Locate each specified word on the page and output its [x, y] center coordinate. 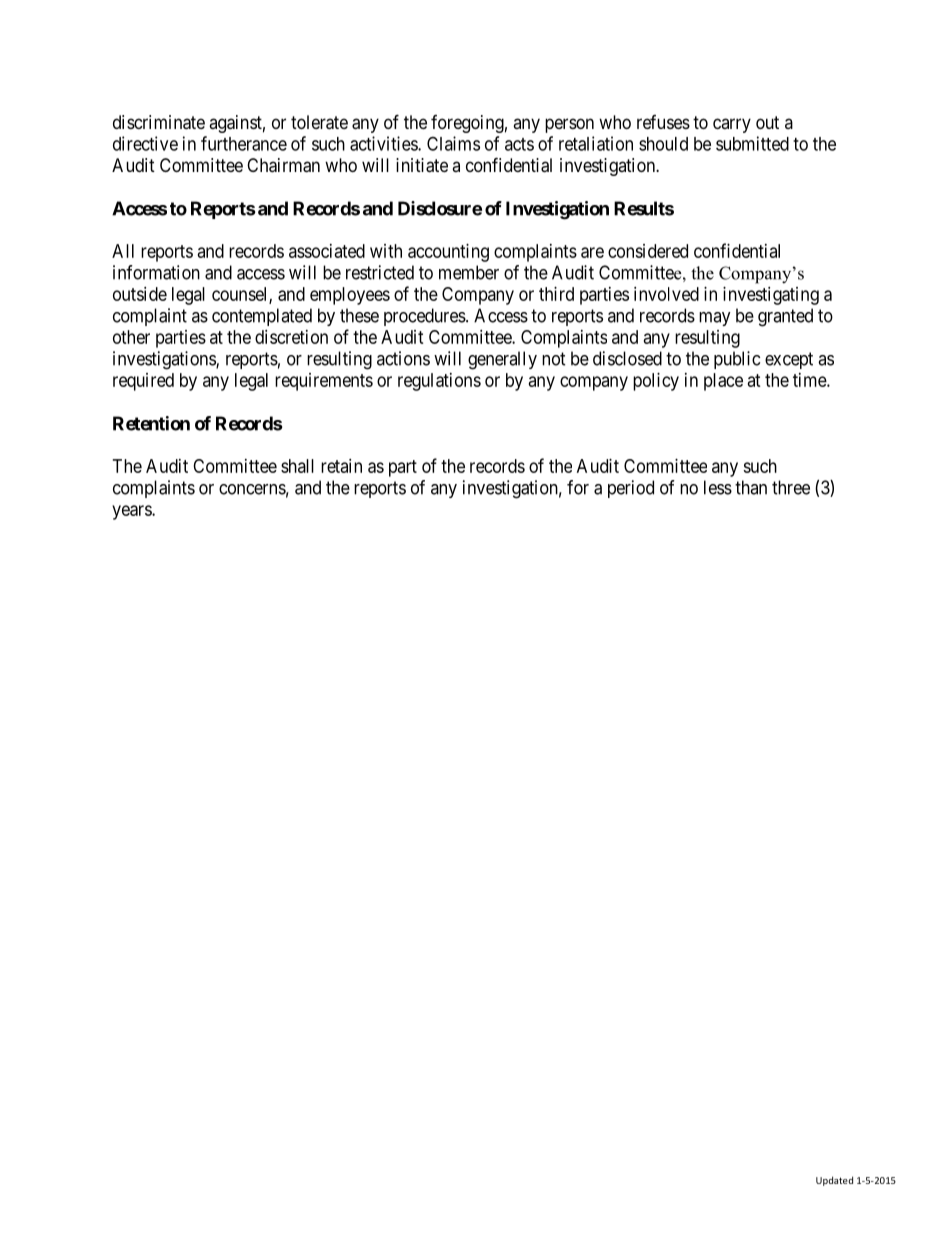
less [718, 487]
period [631, 489]
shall [297, 466]
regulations [439, 382]
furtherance [244, 143]
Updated [834, 1181]
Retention [151, 423]
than [751, 487]
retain [341, 466]
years [132, 512]
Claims [453, 143]
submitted [752, 143]
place [723, 382]
